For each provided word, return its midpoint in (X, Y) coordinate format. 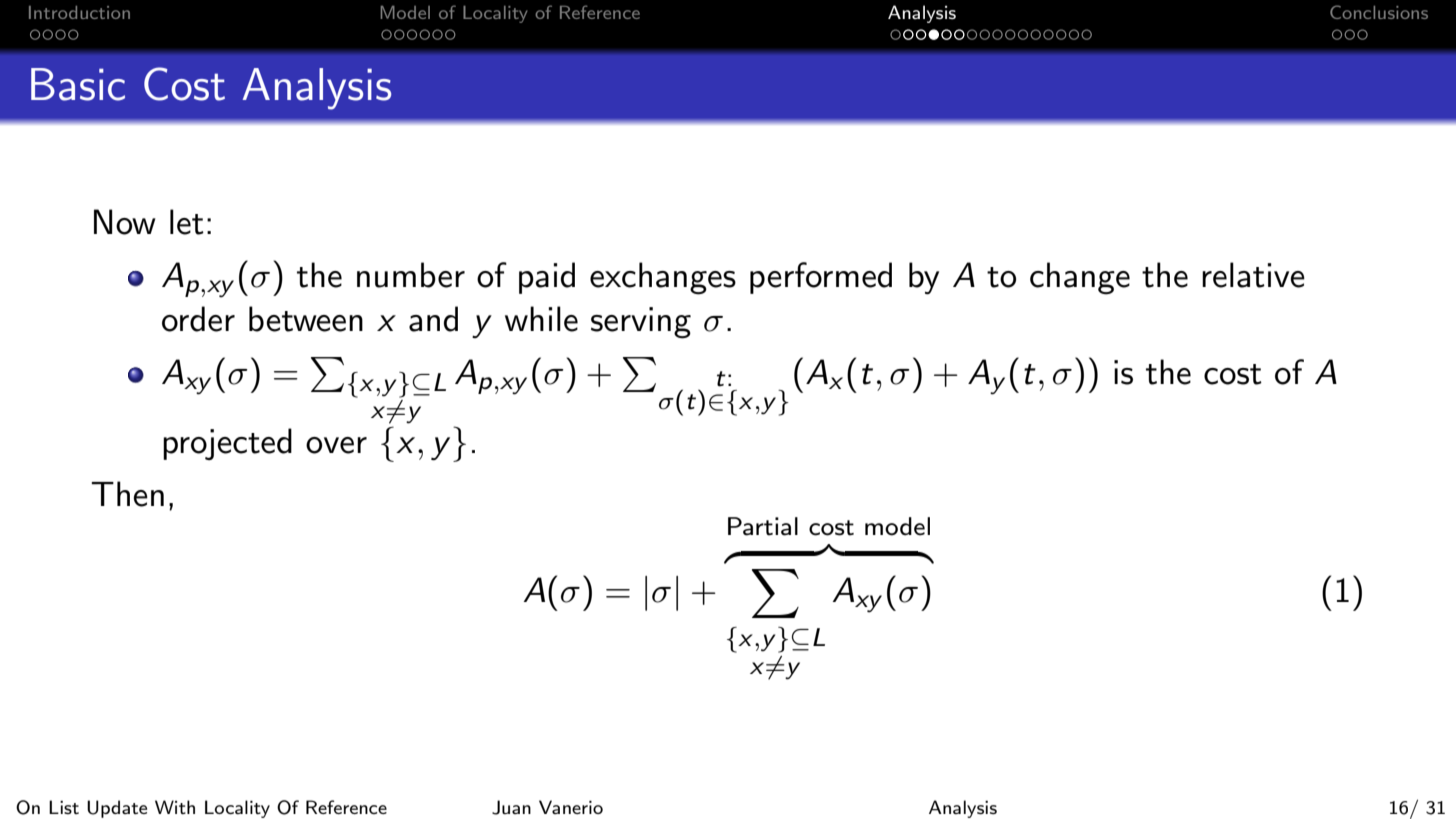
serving (641, 323)
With (175, 807)
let (187, 222)
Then (127, 494)
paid (547, 278)
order (198, 319)
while (541, 319)
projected (227, 444)
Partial (763, 526)
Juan (511, 807)
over (336, 445)
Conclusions (1379, 12)
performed (821, 278)
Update (117, 809)
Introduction (79, 12)
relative (1253, 275)
